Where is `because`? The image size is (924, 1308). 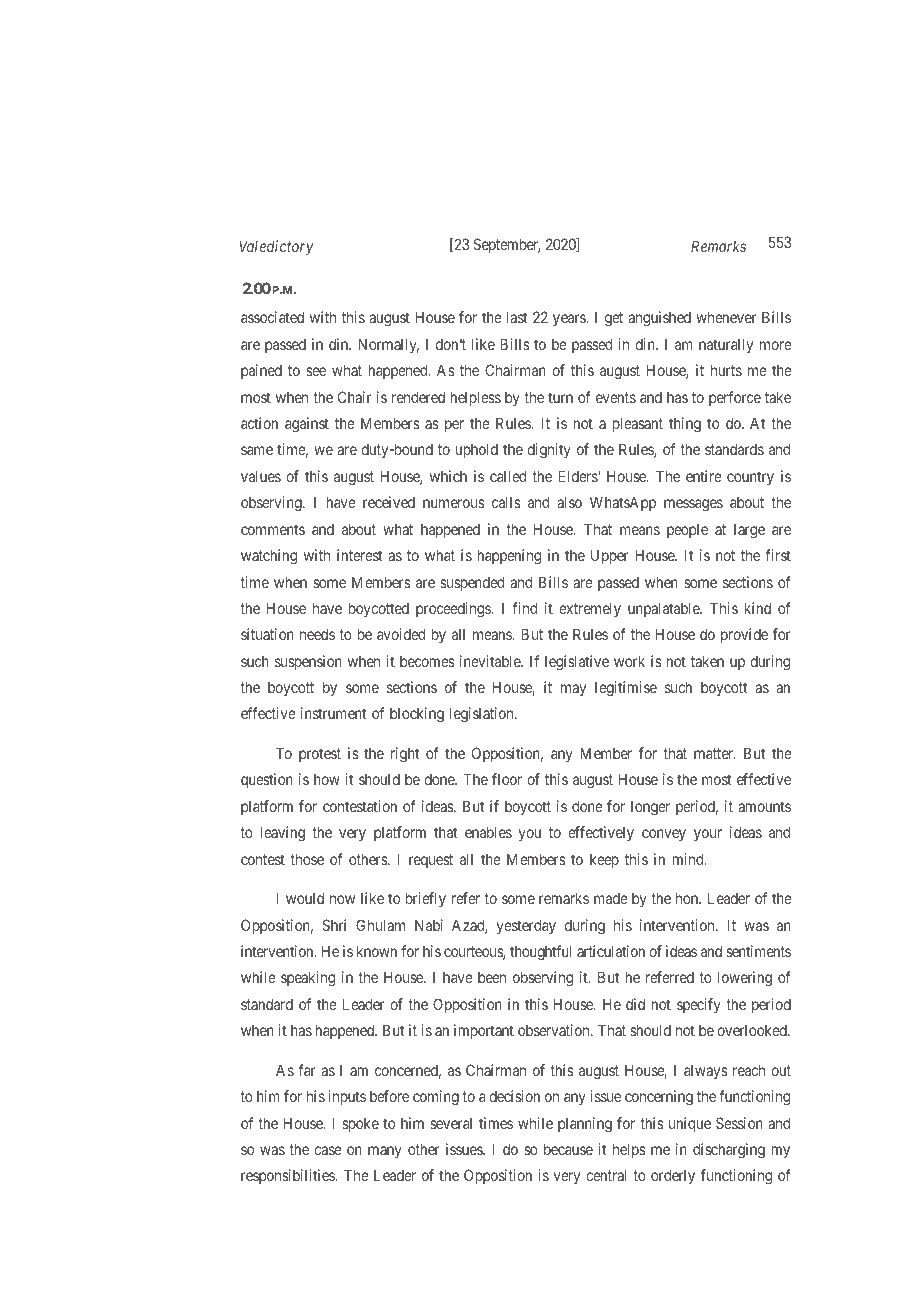 because is located at coordinates (568, 1149).
